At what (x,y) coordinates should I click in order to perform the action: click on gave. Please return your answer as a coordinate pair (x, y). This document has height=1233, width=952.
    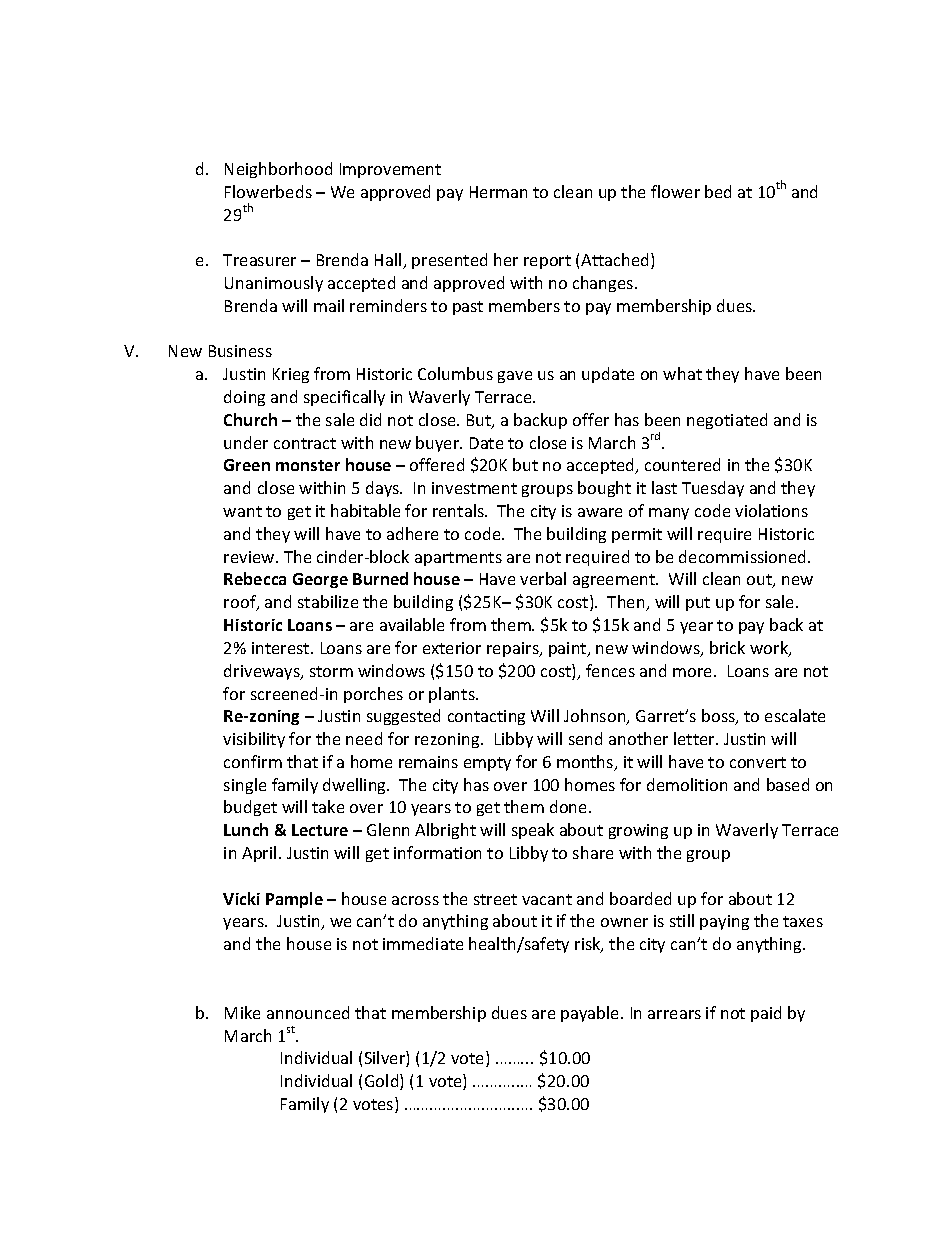
    Looking at the image, I should click on (515, 377).
